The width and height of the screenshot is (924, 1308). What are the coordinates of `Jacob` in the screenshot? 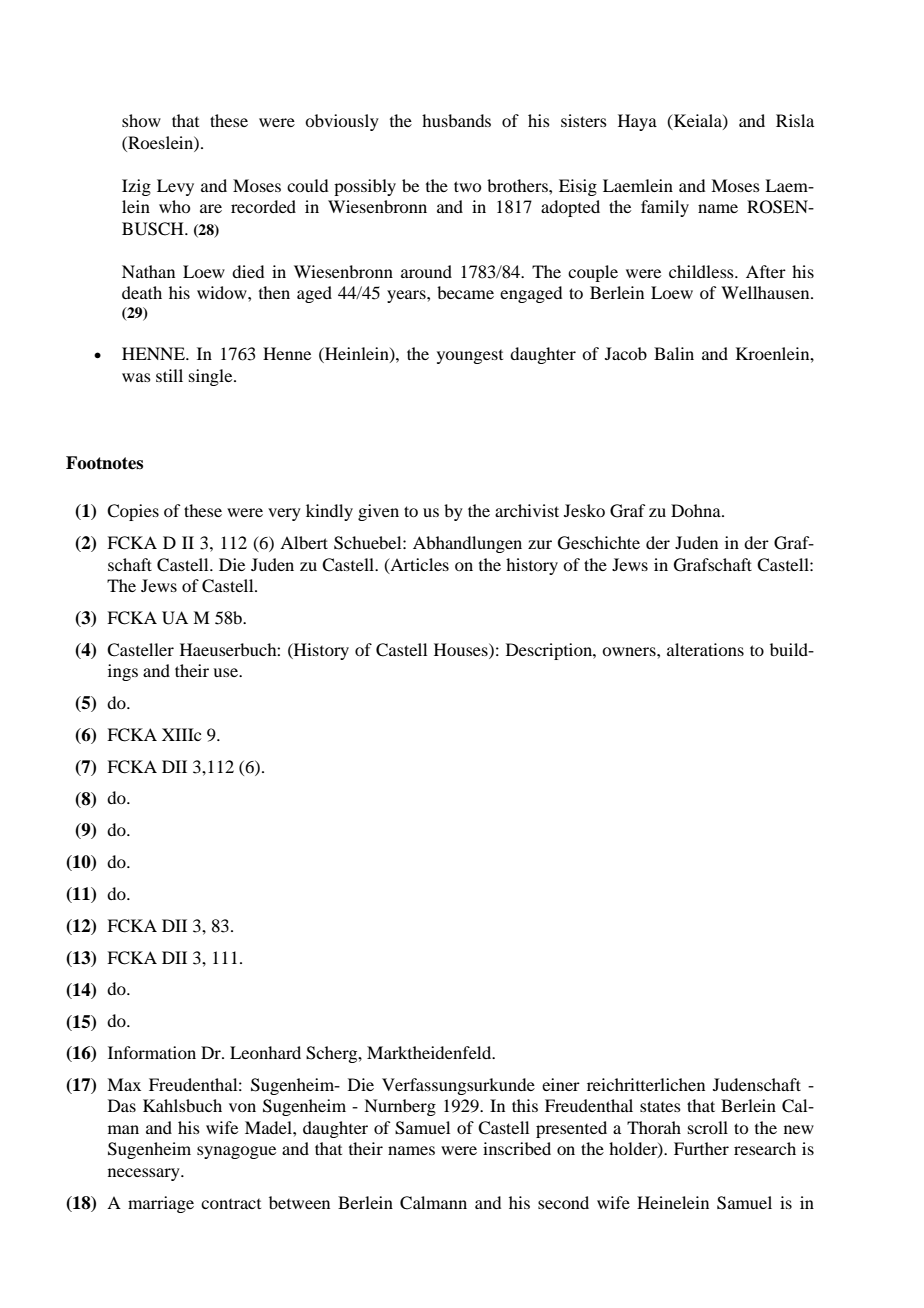 It's located at (626, 353).
